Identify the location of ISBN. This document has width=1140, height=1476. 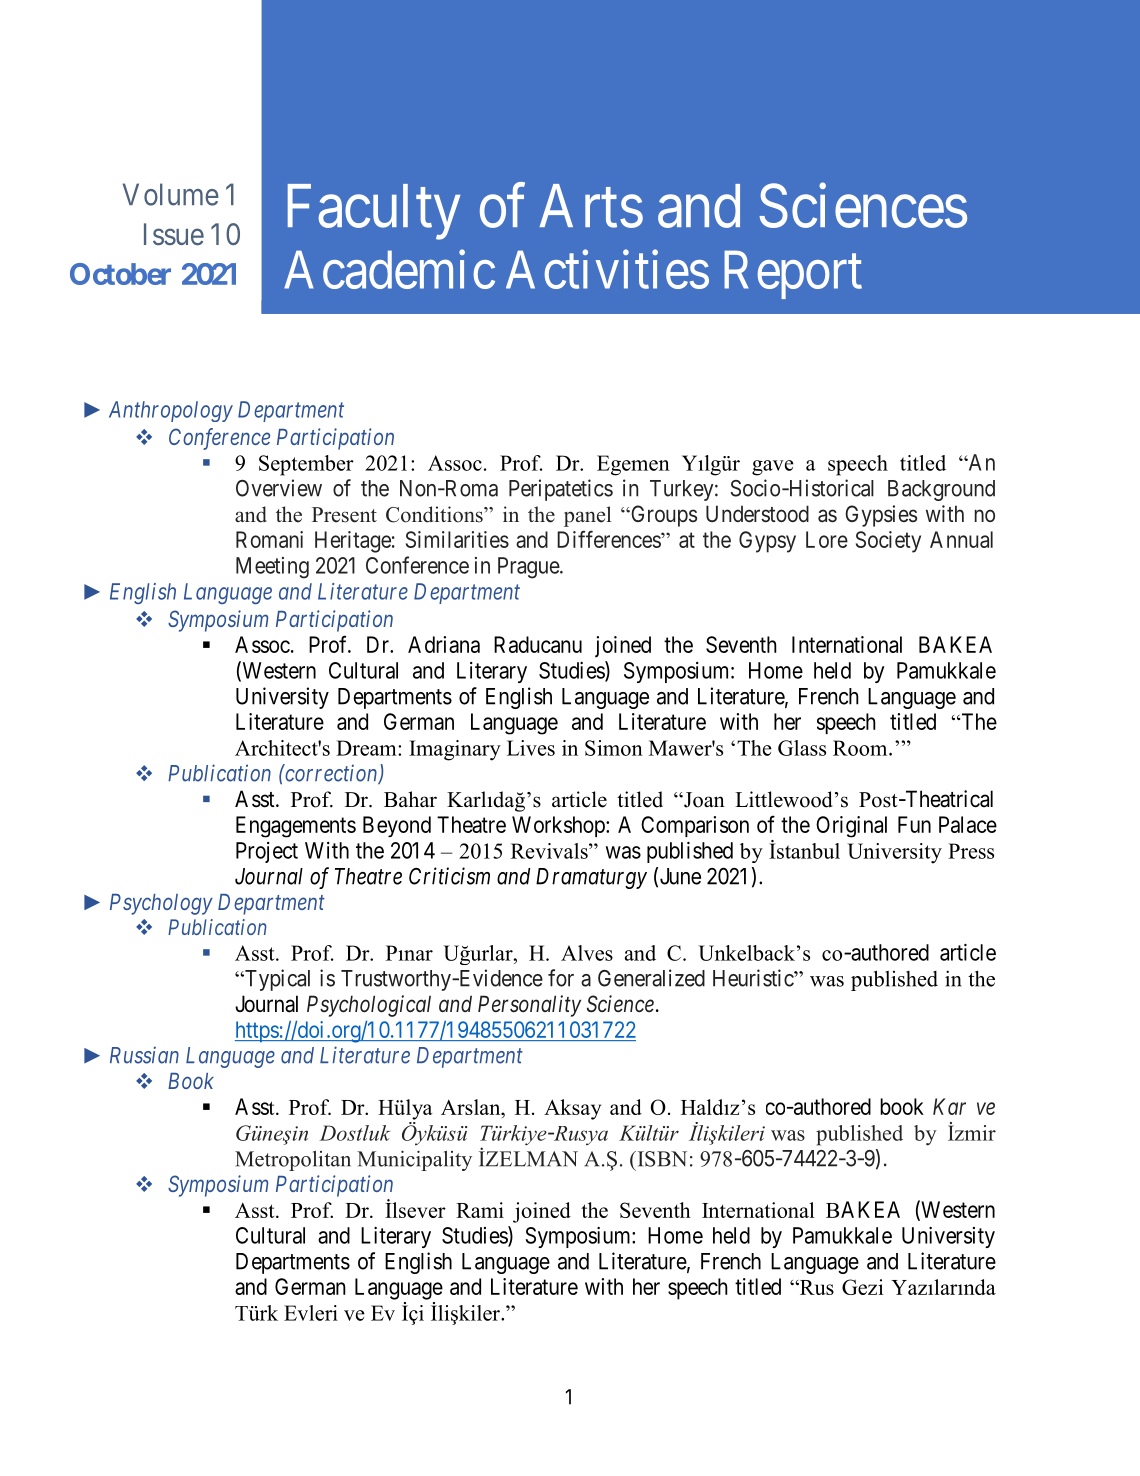
(661, 1159).
